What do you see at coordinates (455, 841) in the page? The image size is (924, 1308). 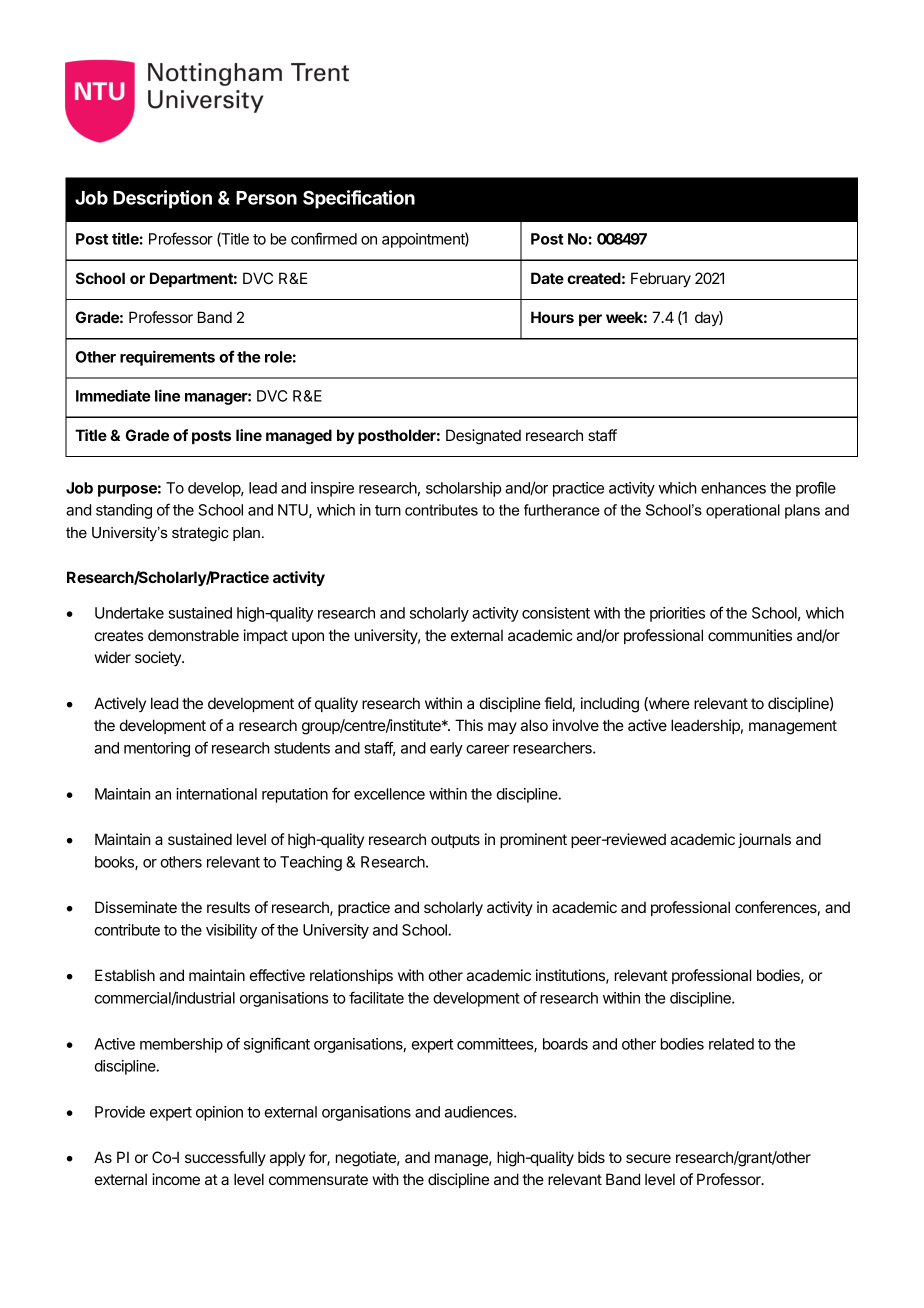 I see `outputs` at bounding box center [455, 841].
